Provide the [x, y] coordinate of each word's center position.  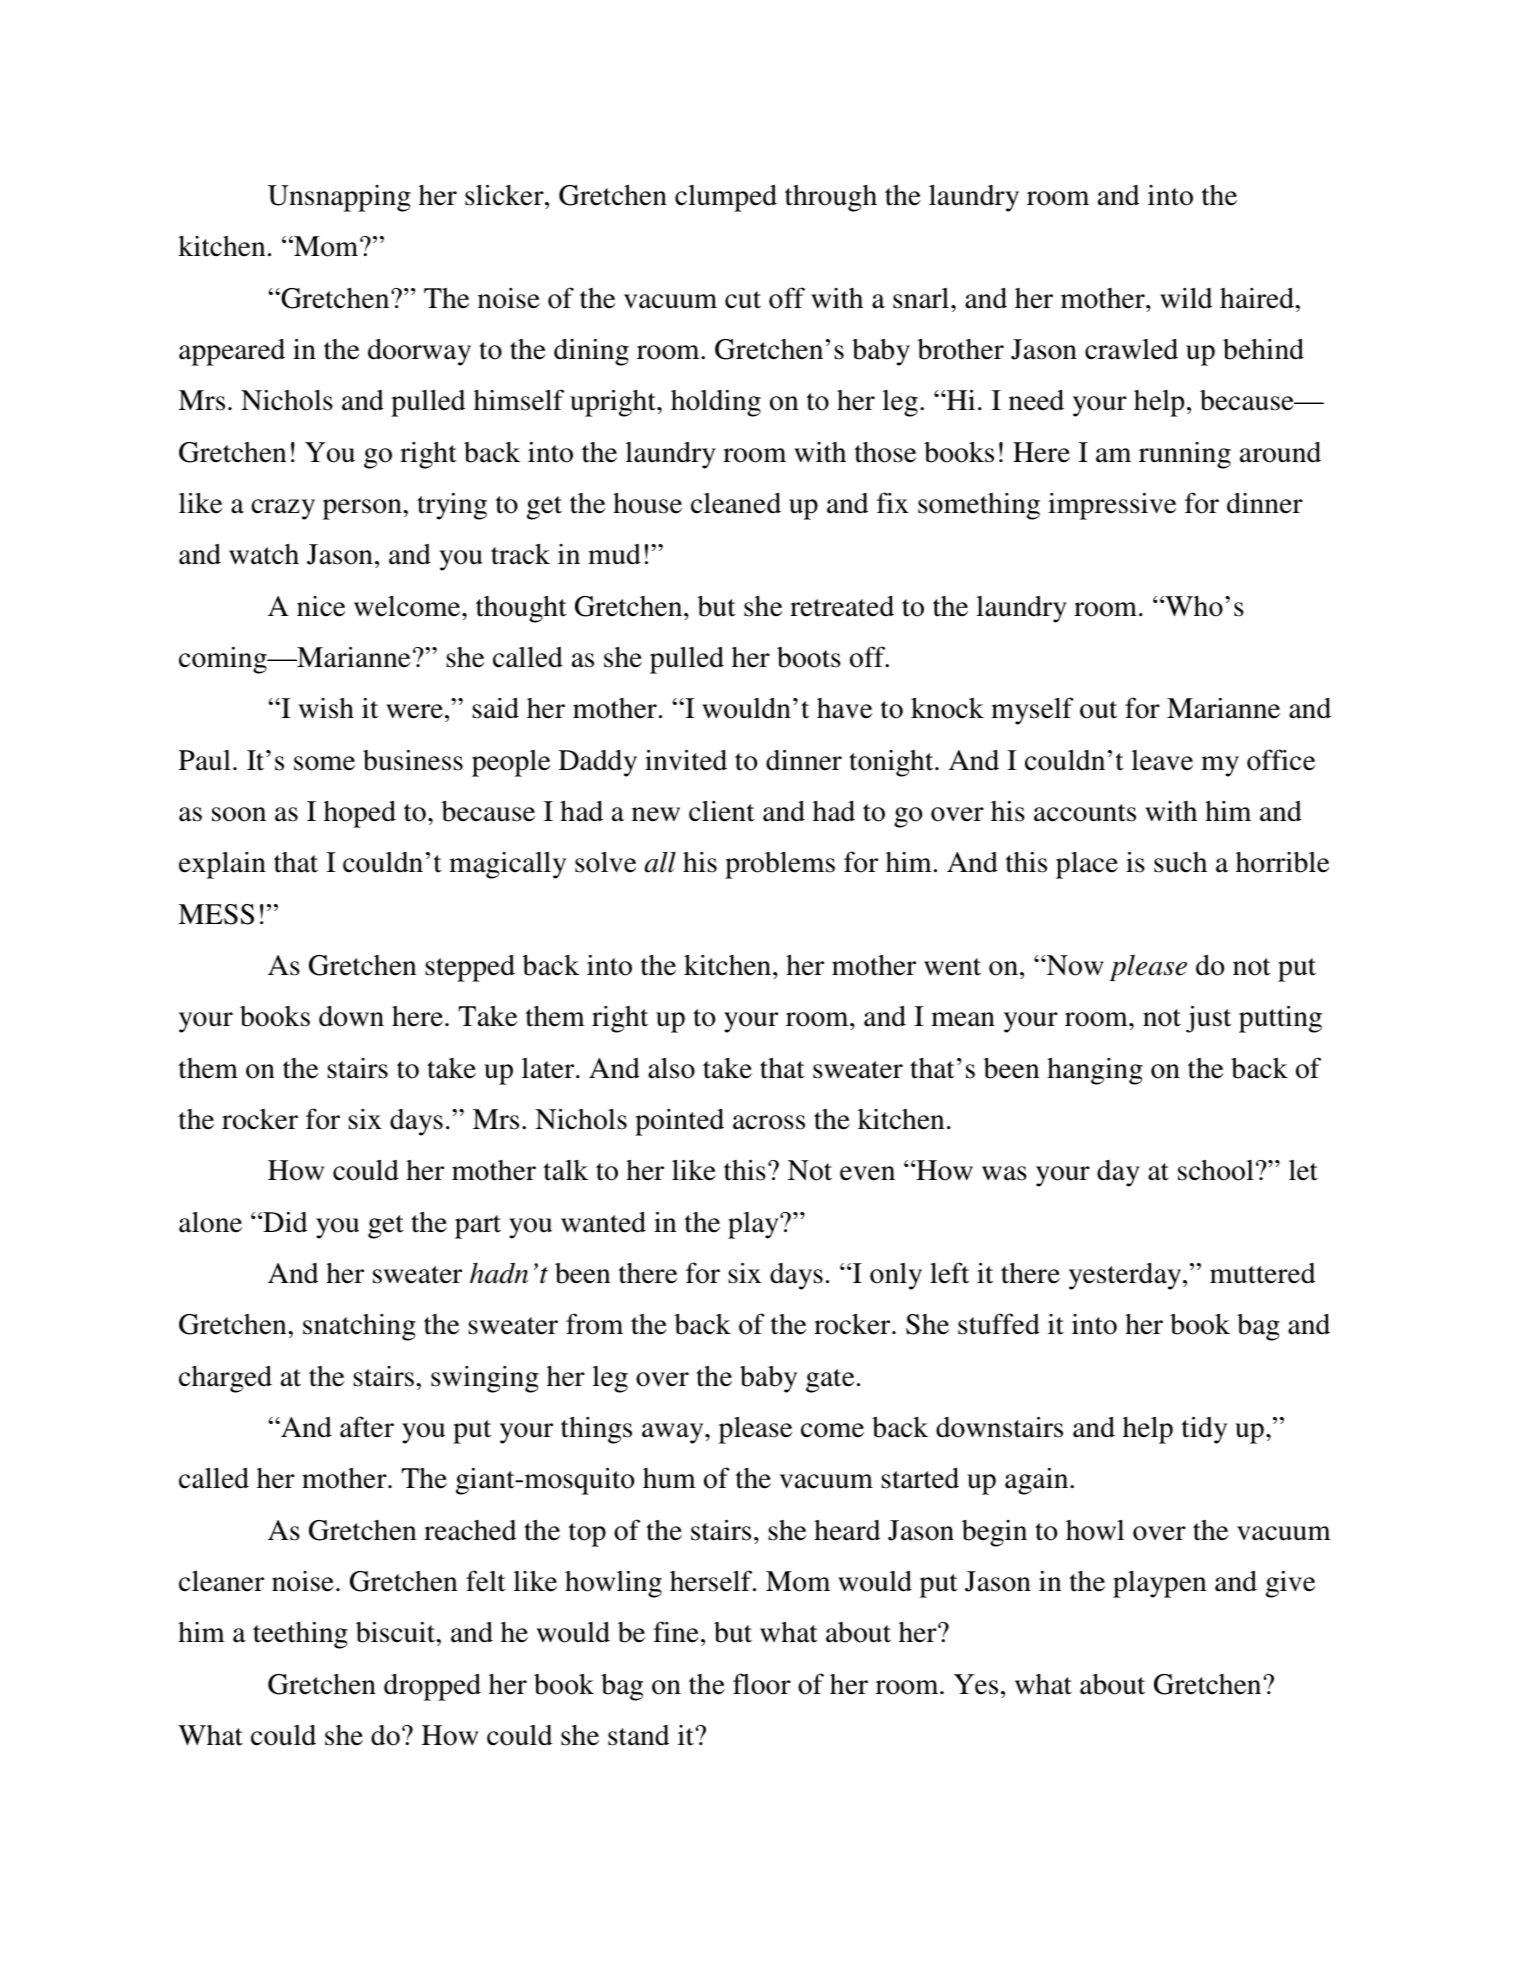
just [1208, 1019]
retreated [842, 606]
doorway [419, 352]
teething [300, 1635]
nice [321, 606]
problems [780, 865]
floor [762, 1684]
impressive [1112, 506]
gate [830, 1381]
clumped [726, 198]
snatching [359, 1327]
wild [1186, 298]
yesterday [1126, 1276]
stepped [470, 968]
